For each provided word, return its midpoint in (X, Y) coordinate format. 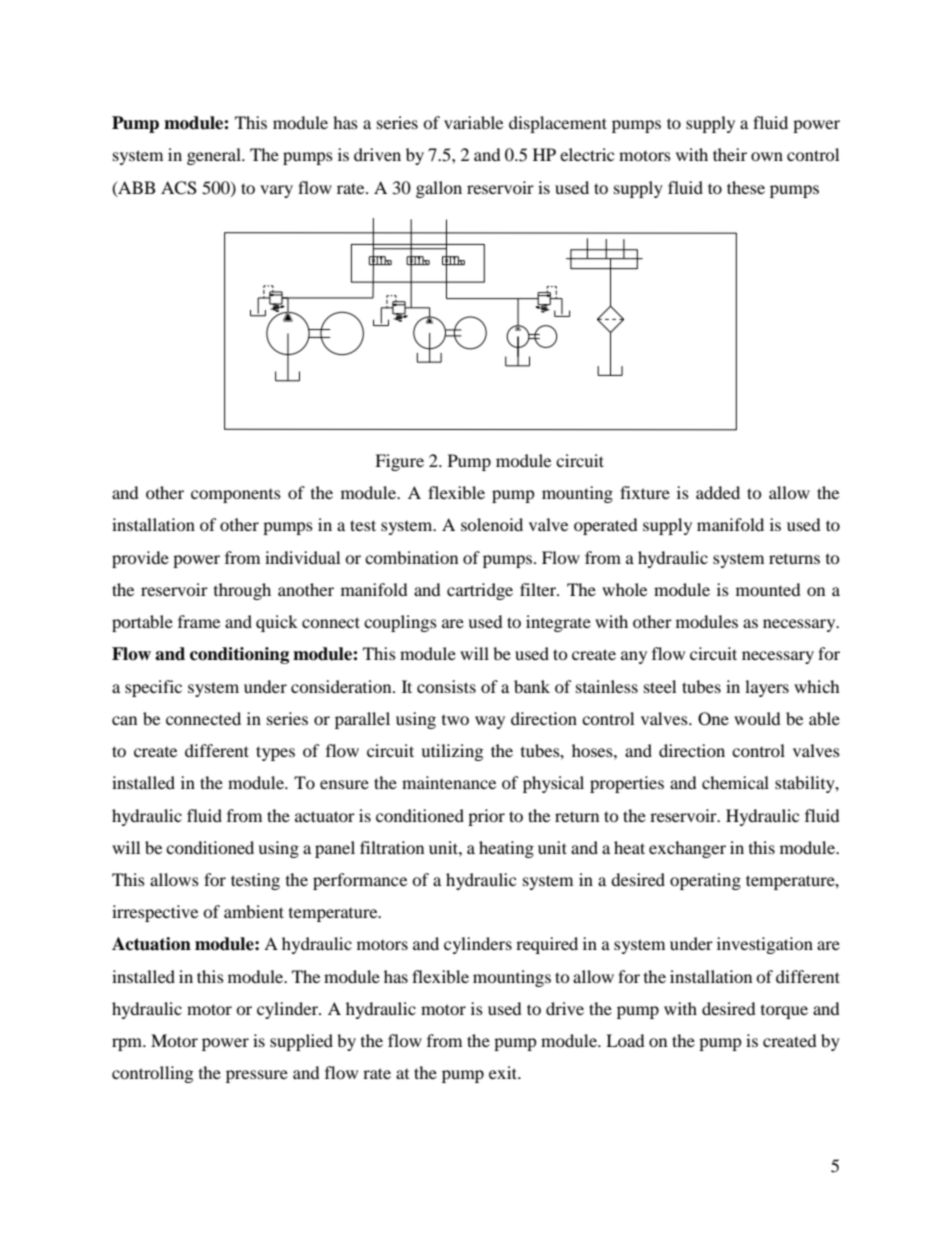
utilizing (452, 752)
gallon (439, 189)
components (236, 496)
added (718, 492)
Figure (399, 462)
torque (784, 1012)
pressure (257, 1076)
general (215, 156)
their (730, 154)
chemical (735, 782)
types (275, 753)
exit (504, 1072)
